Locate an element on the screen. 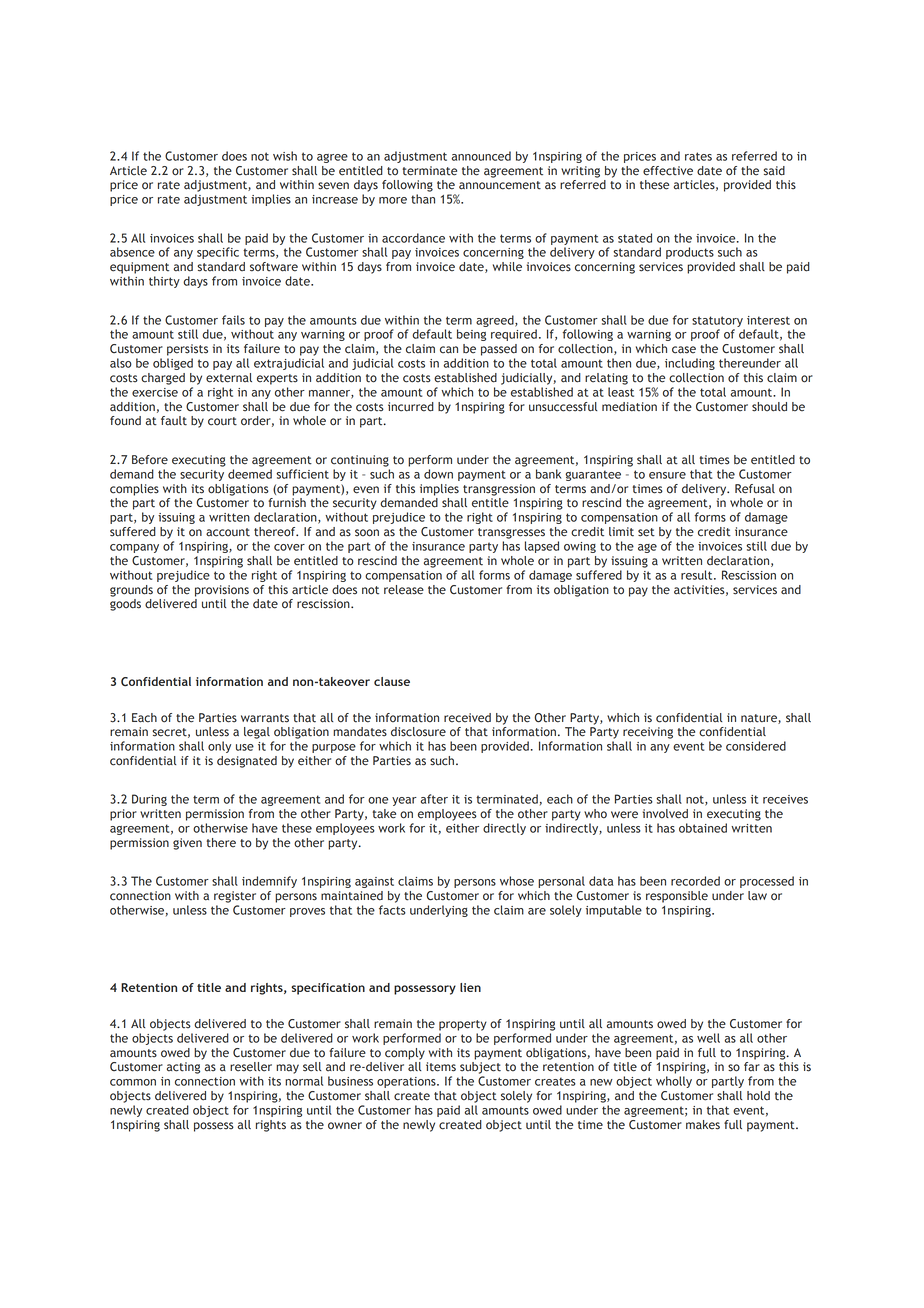  acting is located at coordinates (183, 1068).
